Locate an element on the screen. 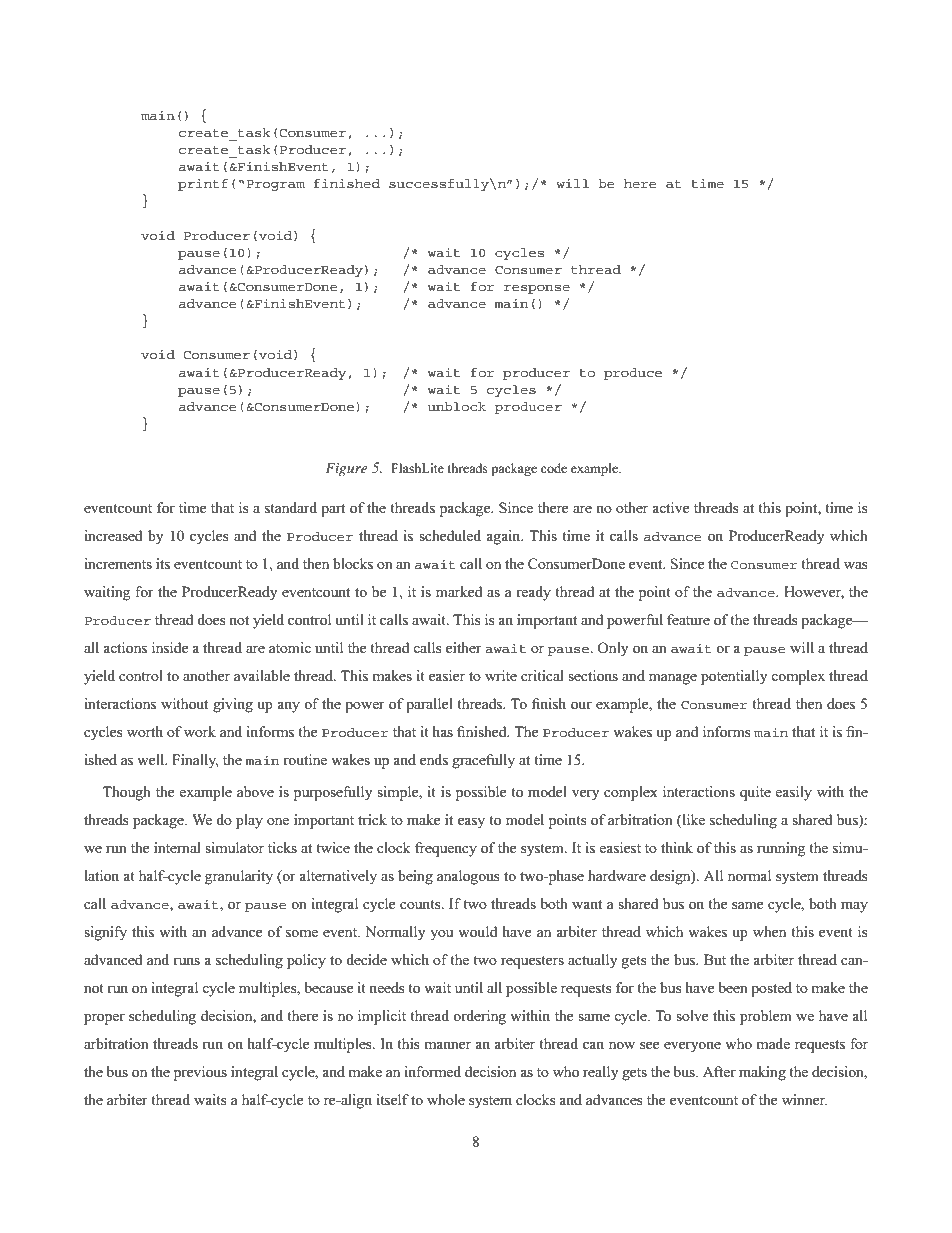  internal is located at coordinates (177, 847).
